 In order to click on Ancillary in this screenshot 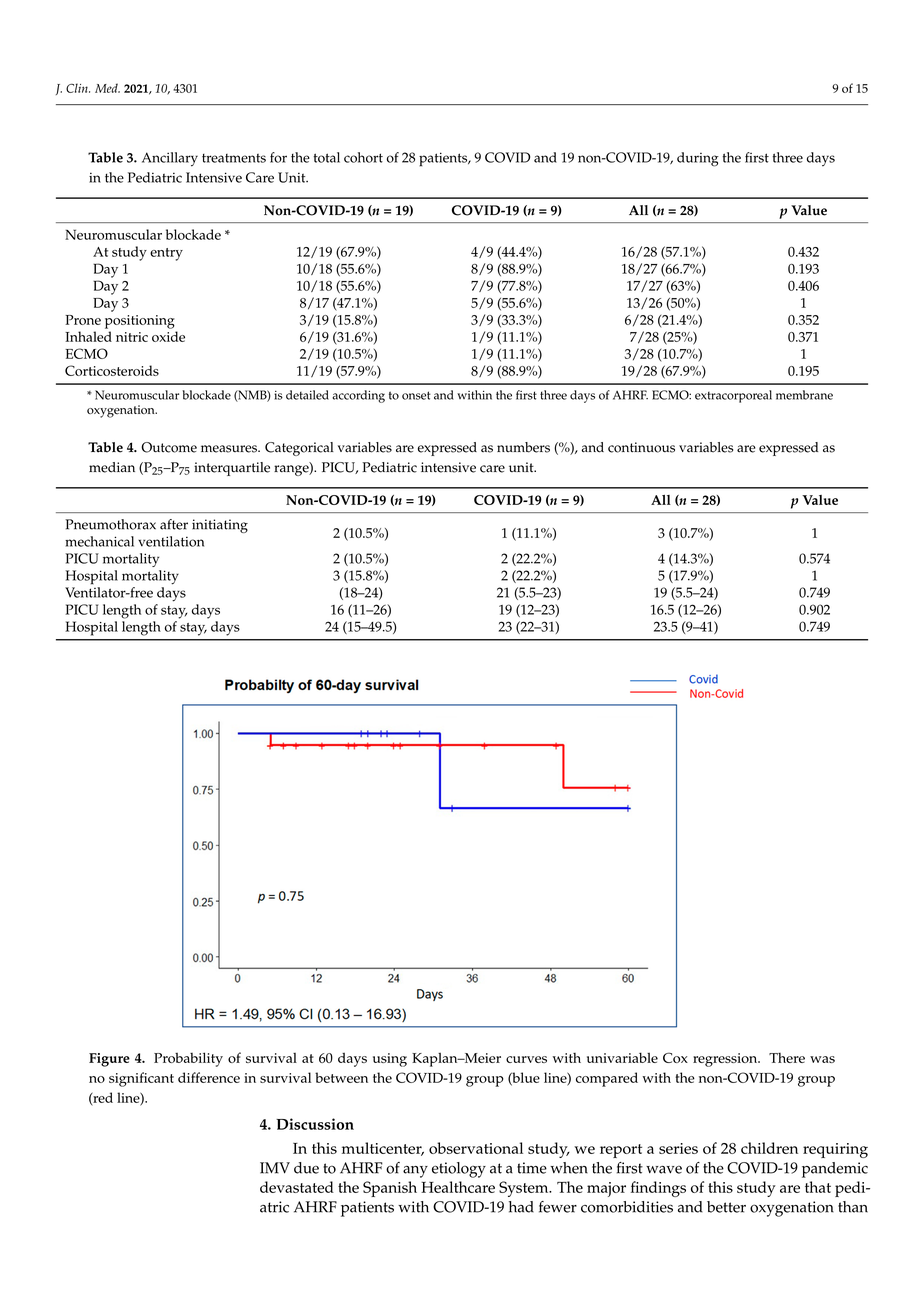, I will do `click(170, 159)`.
